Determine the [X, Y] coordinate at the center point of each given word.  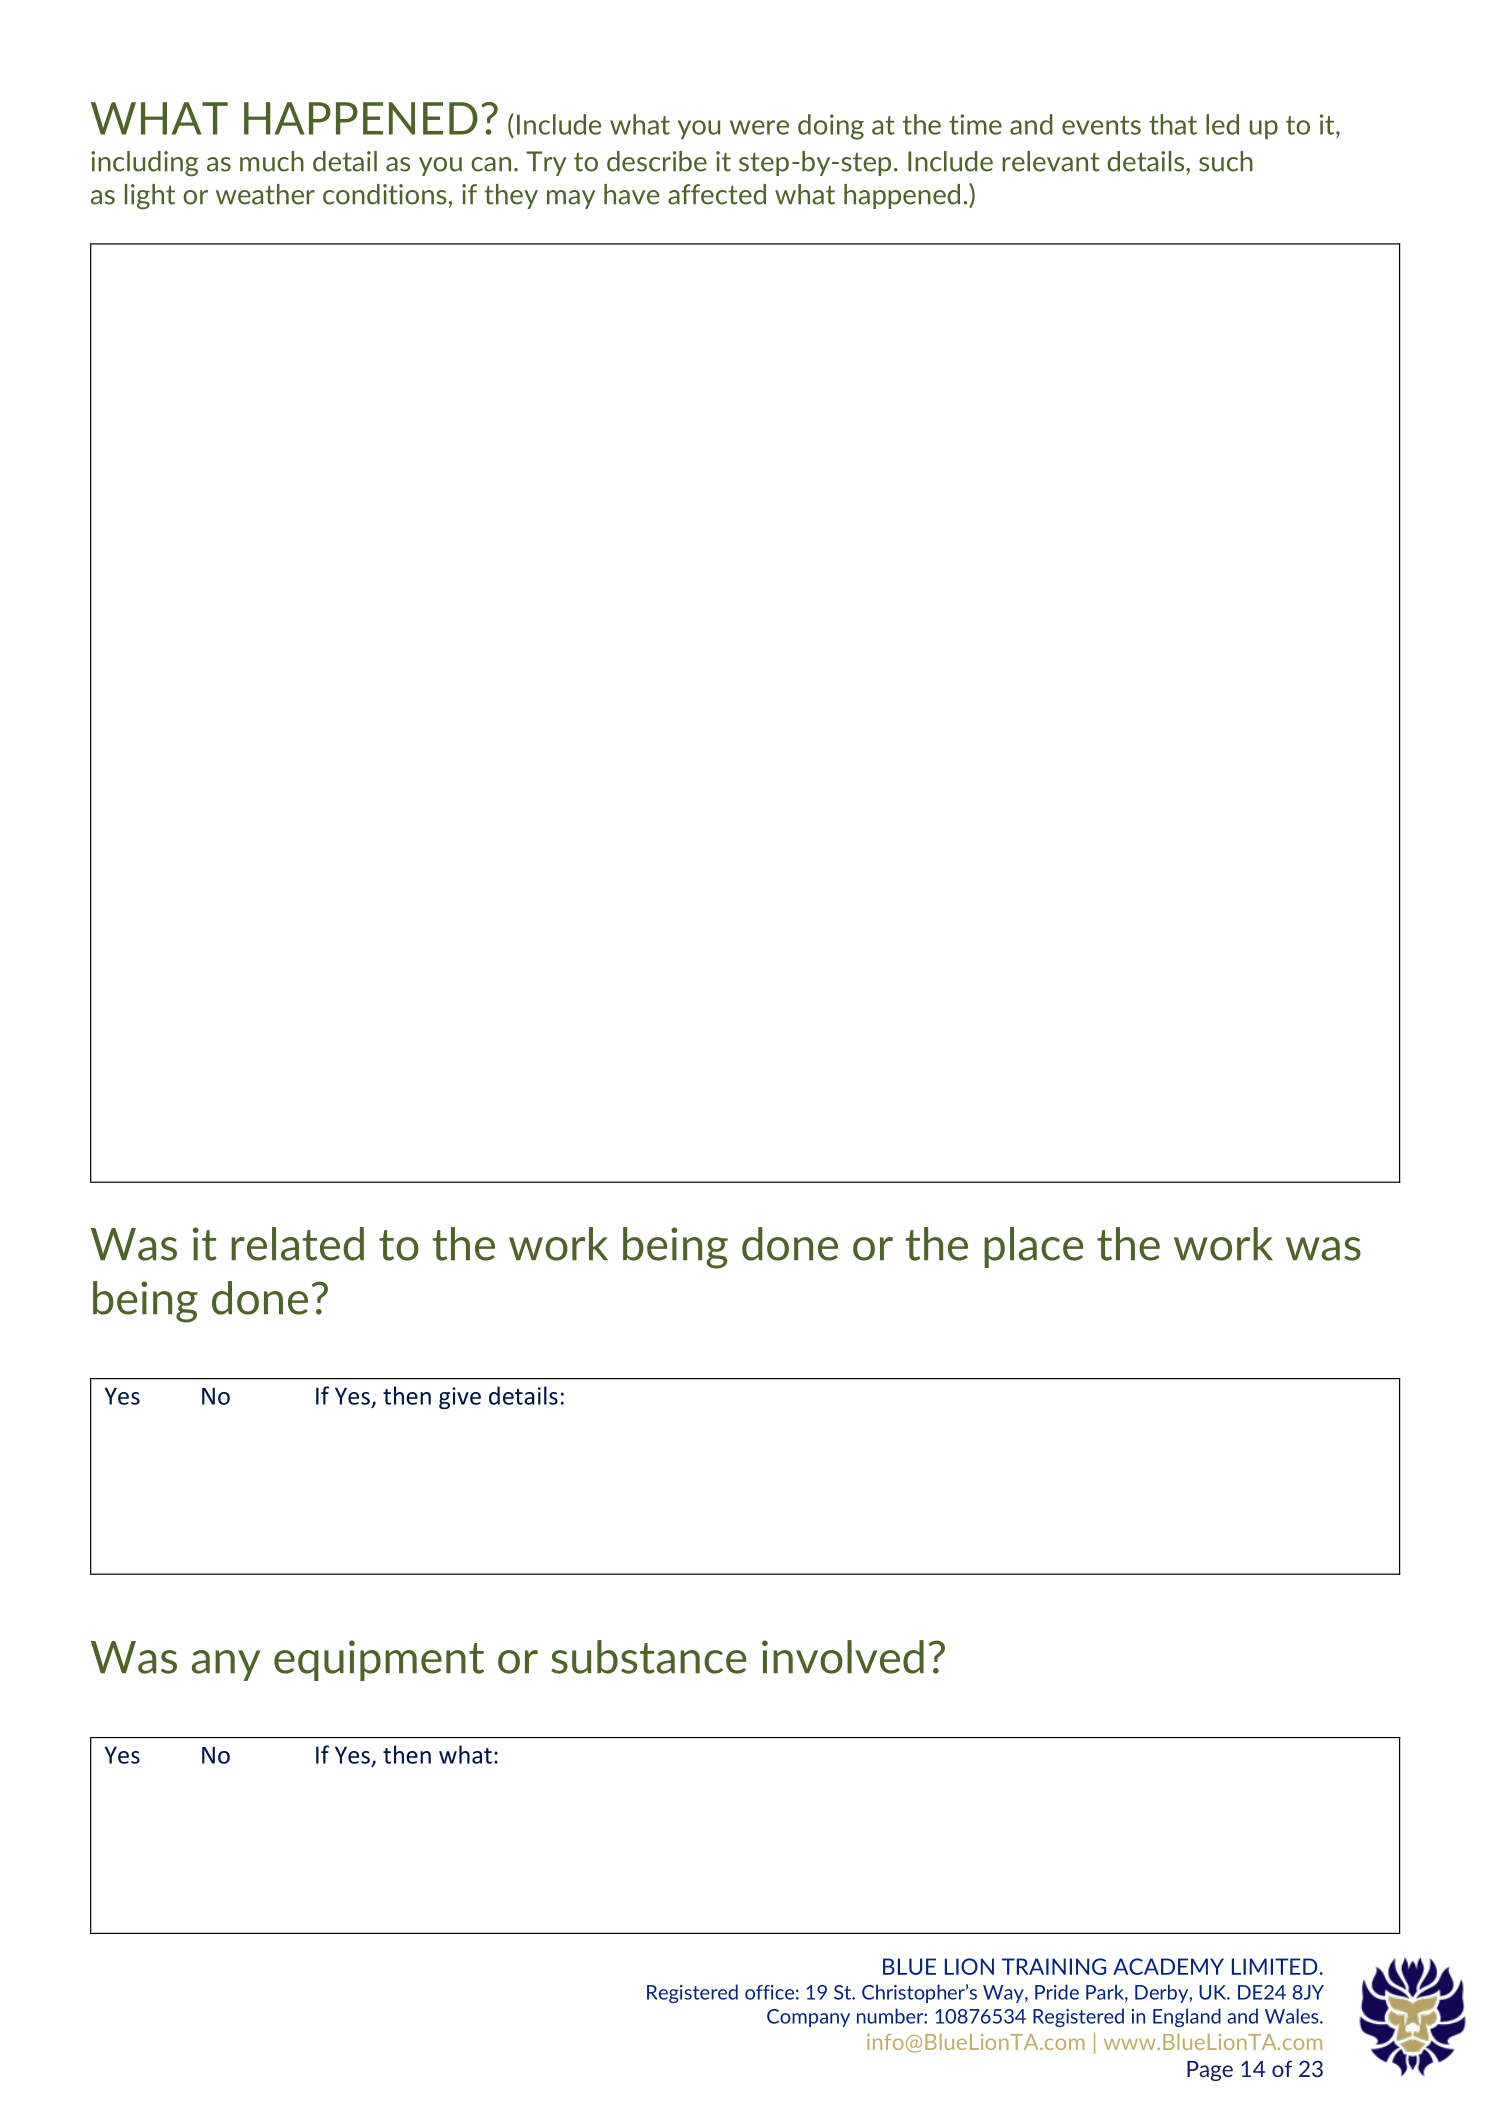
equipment [379, 1660]
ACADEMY [1168, 1966]
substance [649, 1657]
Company [808, 2018]
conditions [385, 194]
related [297, 1244]
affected [717, 194]
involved [843, 1657]
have [631, 194]
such [1226, 161]
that [1173, 124]
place [1034, 1247]
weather [265, 194]
